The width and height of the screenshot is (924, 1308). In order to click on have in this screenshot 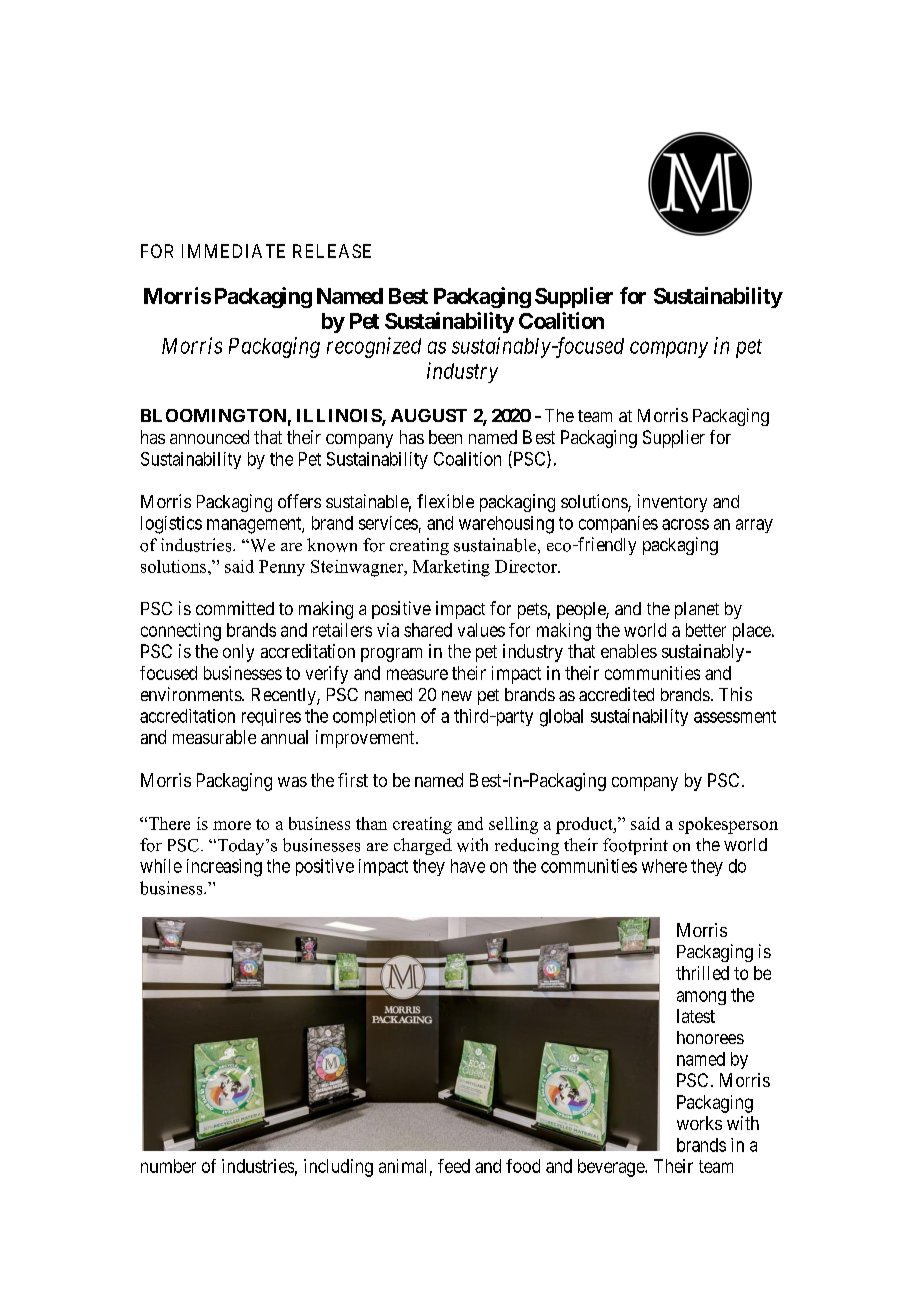, I will do `click(468, 866)`.
